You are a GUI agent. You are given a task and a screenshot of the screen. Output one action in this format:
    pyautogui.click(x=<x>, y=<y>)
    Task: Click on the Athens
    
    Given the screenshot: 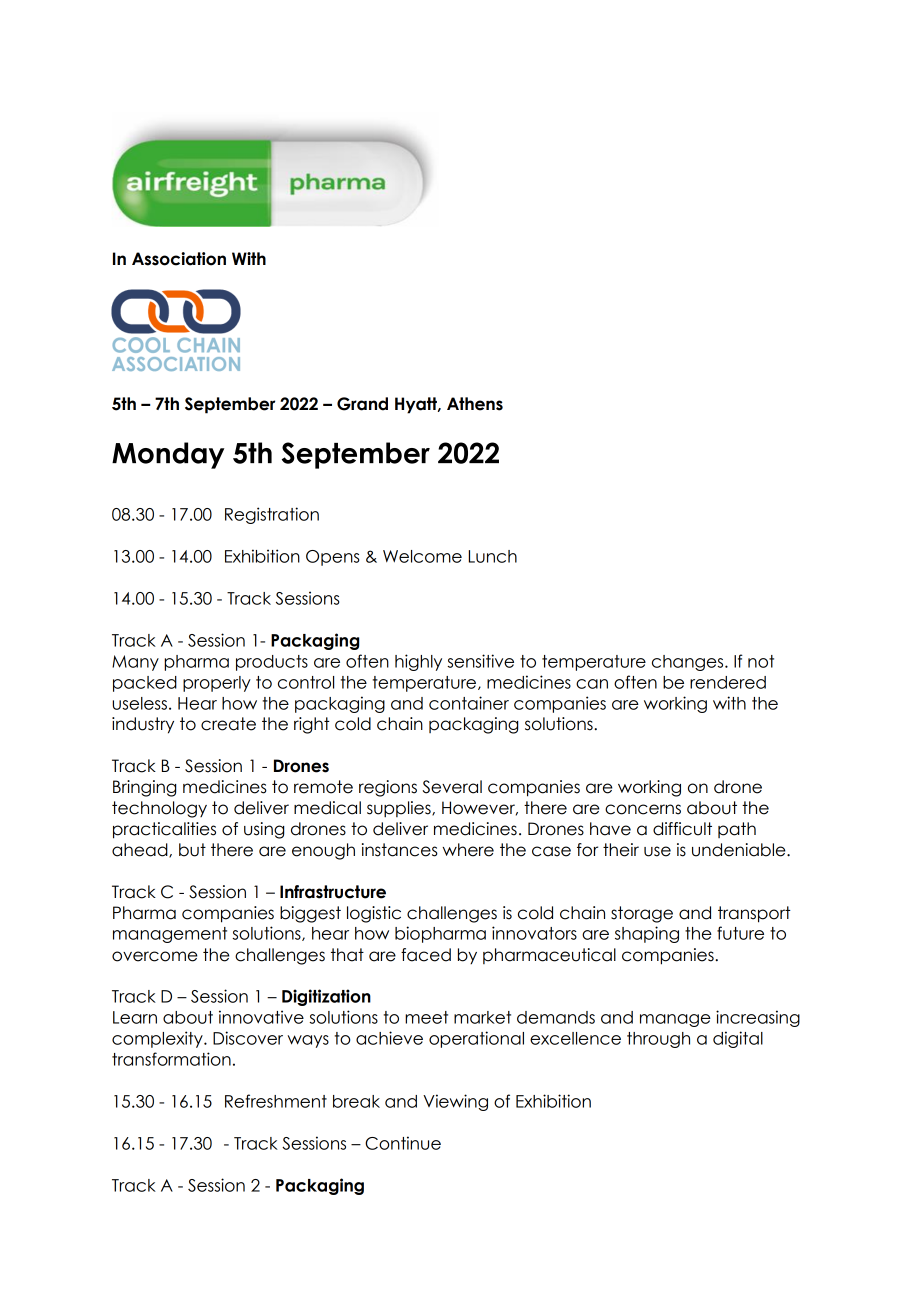 What is the action you would take?
    pyautogui.click(x=475, y=404)
